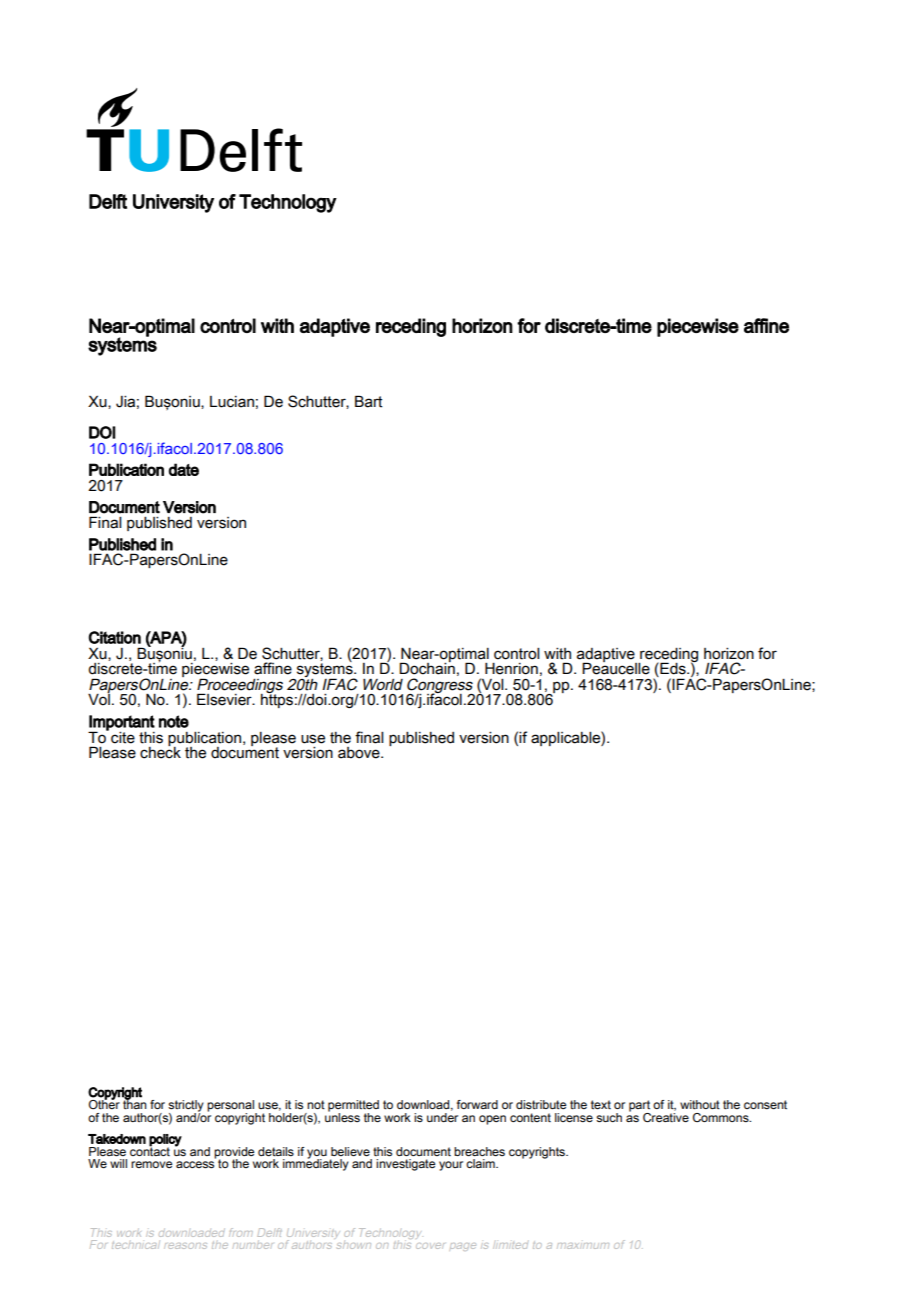 This screenshot has height=1308, width=924. Describe the element at coordinates (368, 401) in the screenshot. I see `Bart` at that location.
